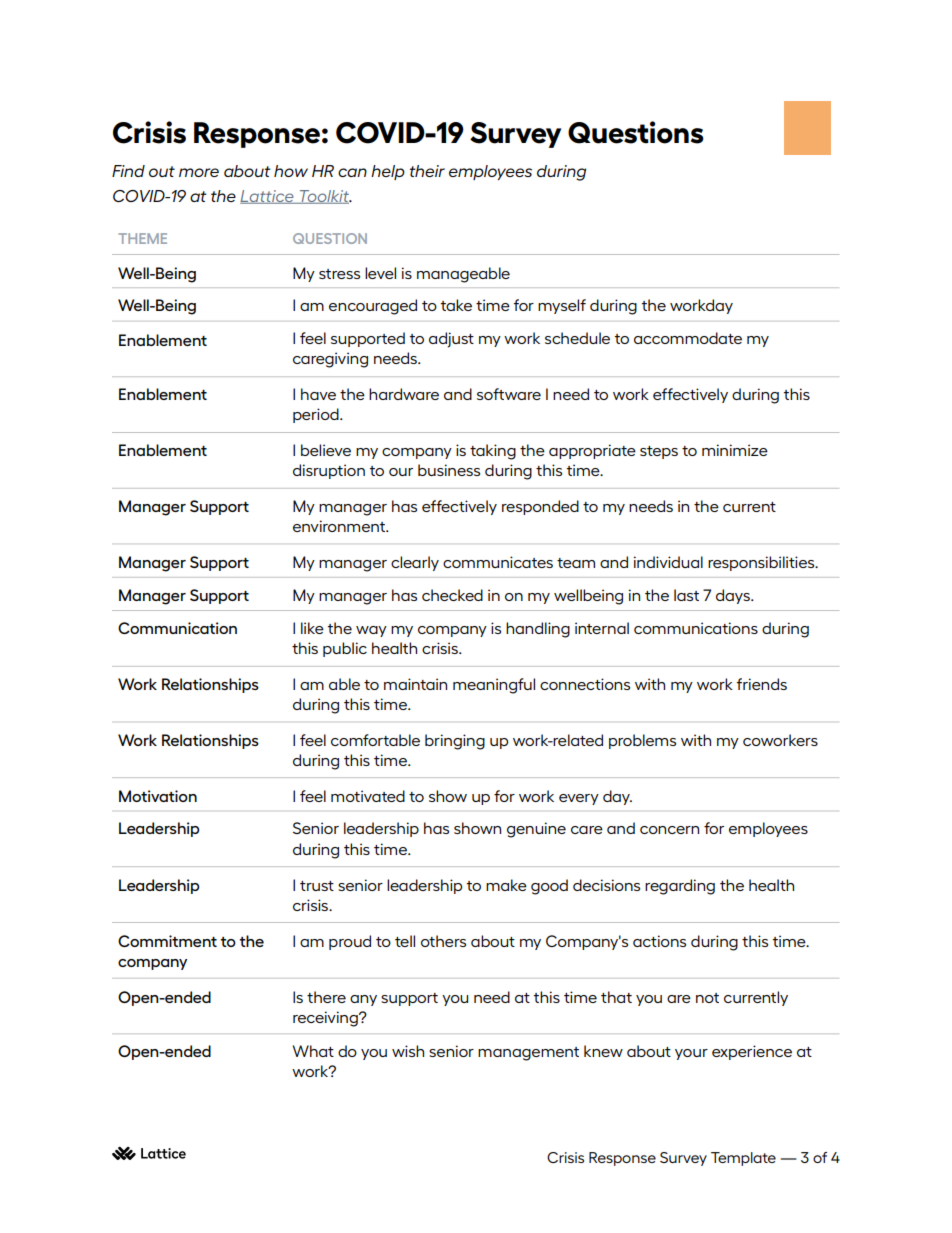 This document has width=952, height=1233. Describe the element at coordinates (408, 1051) in the document. I see `wish` at that location.
